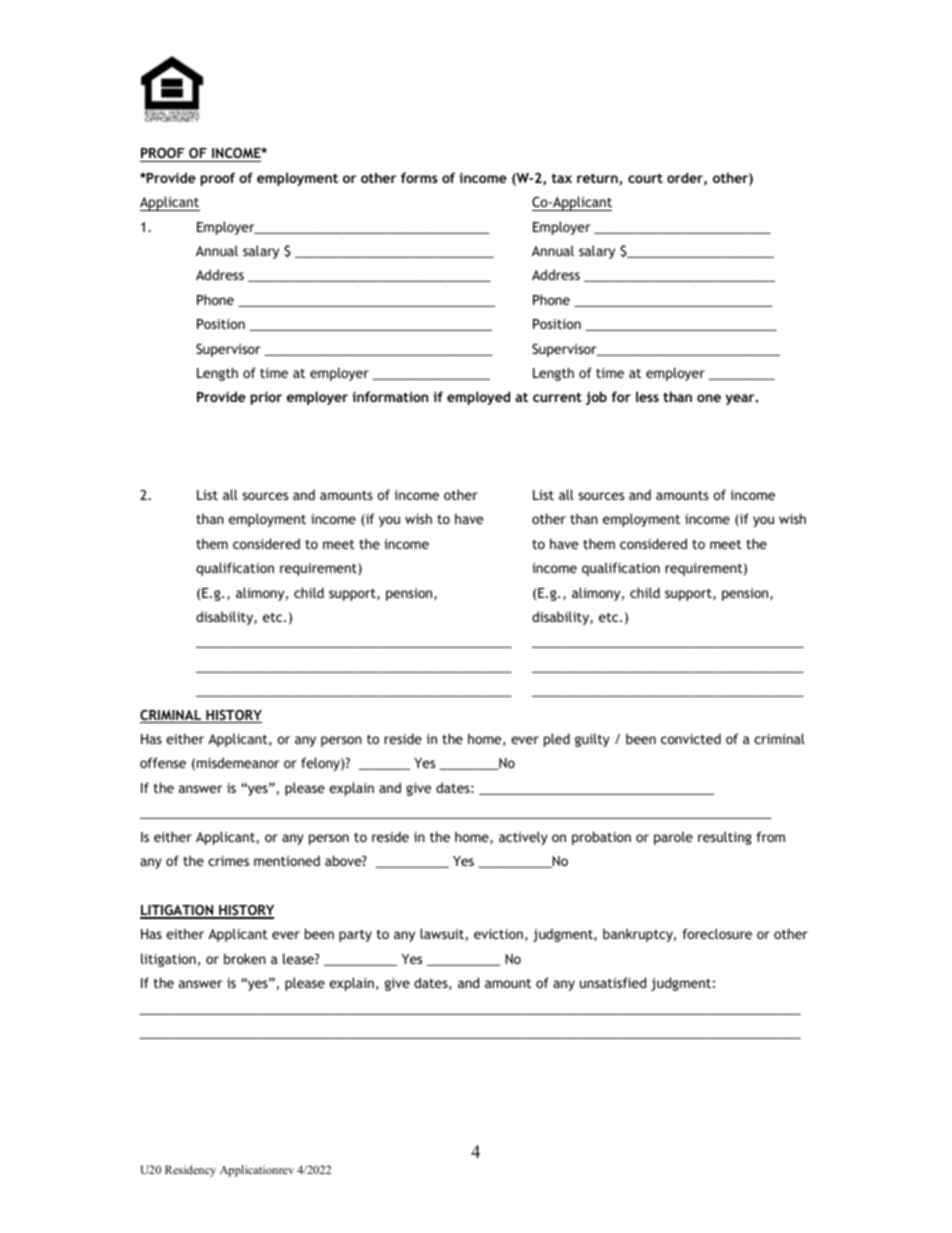  I want to click on convicted, so click(691, 738).
